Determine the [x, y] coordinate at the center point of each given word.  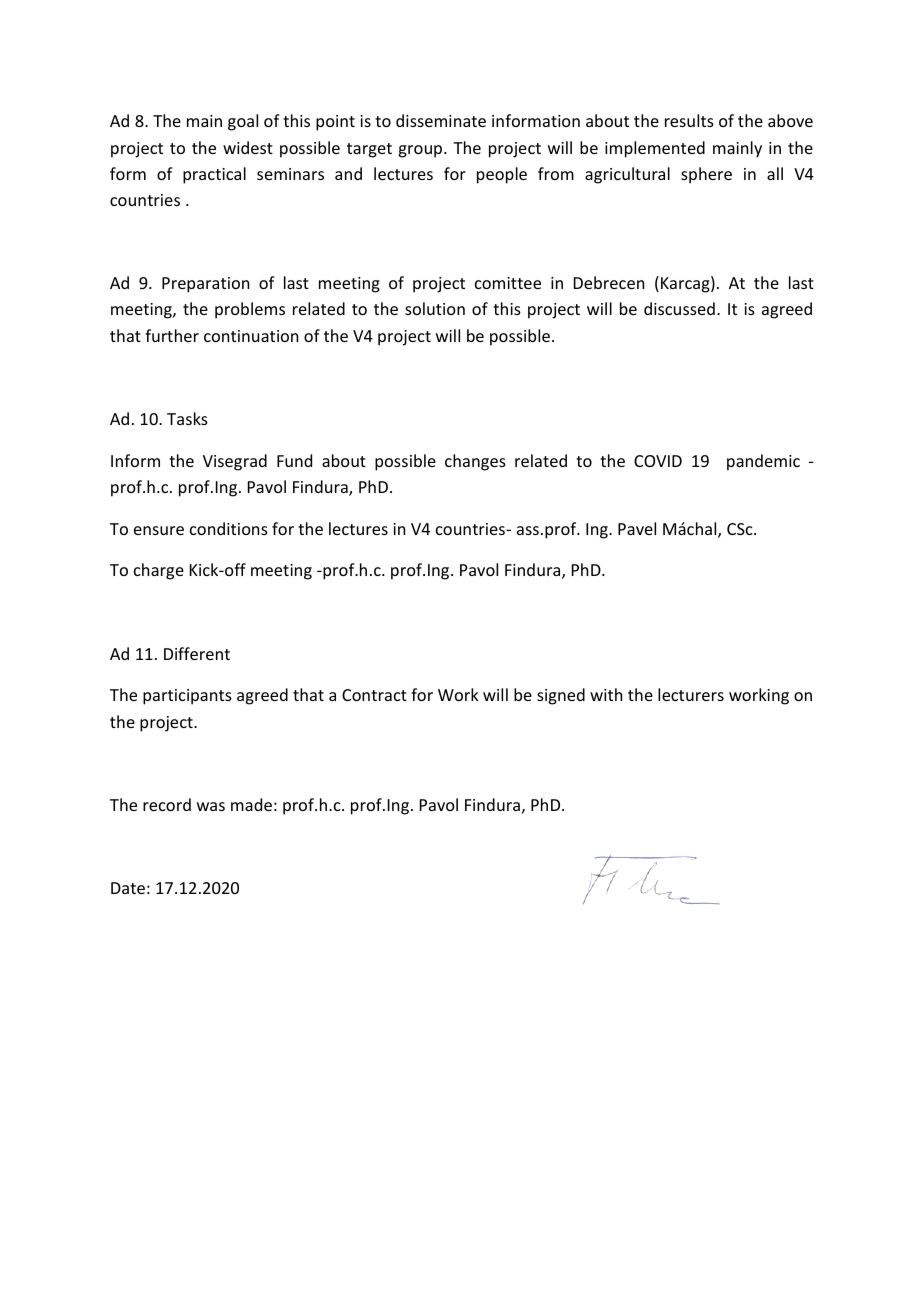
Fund [294, 460]
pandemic [763, 462]
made [251, 804]
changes [475, 462]
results [689, 120]
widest [248, 147]
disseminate [441, 120]
